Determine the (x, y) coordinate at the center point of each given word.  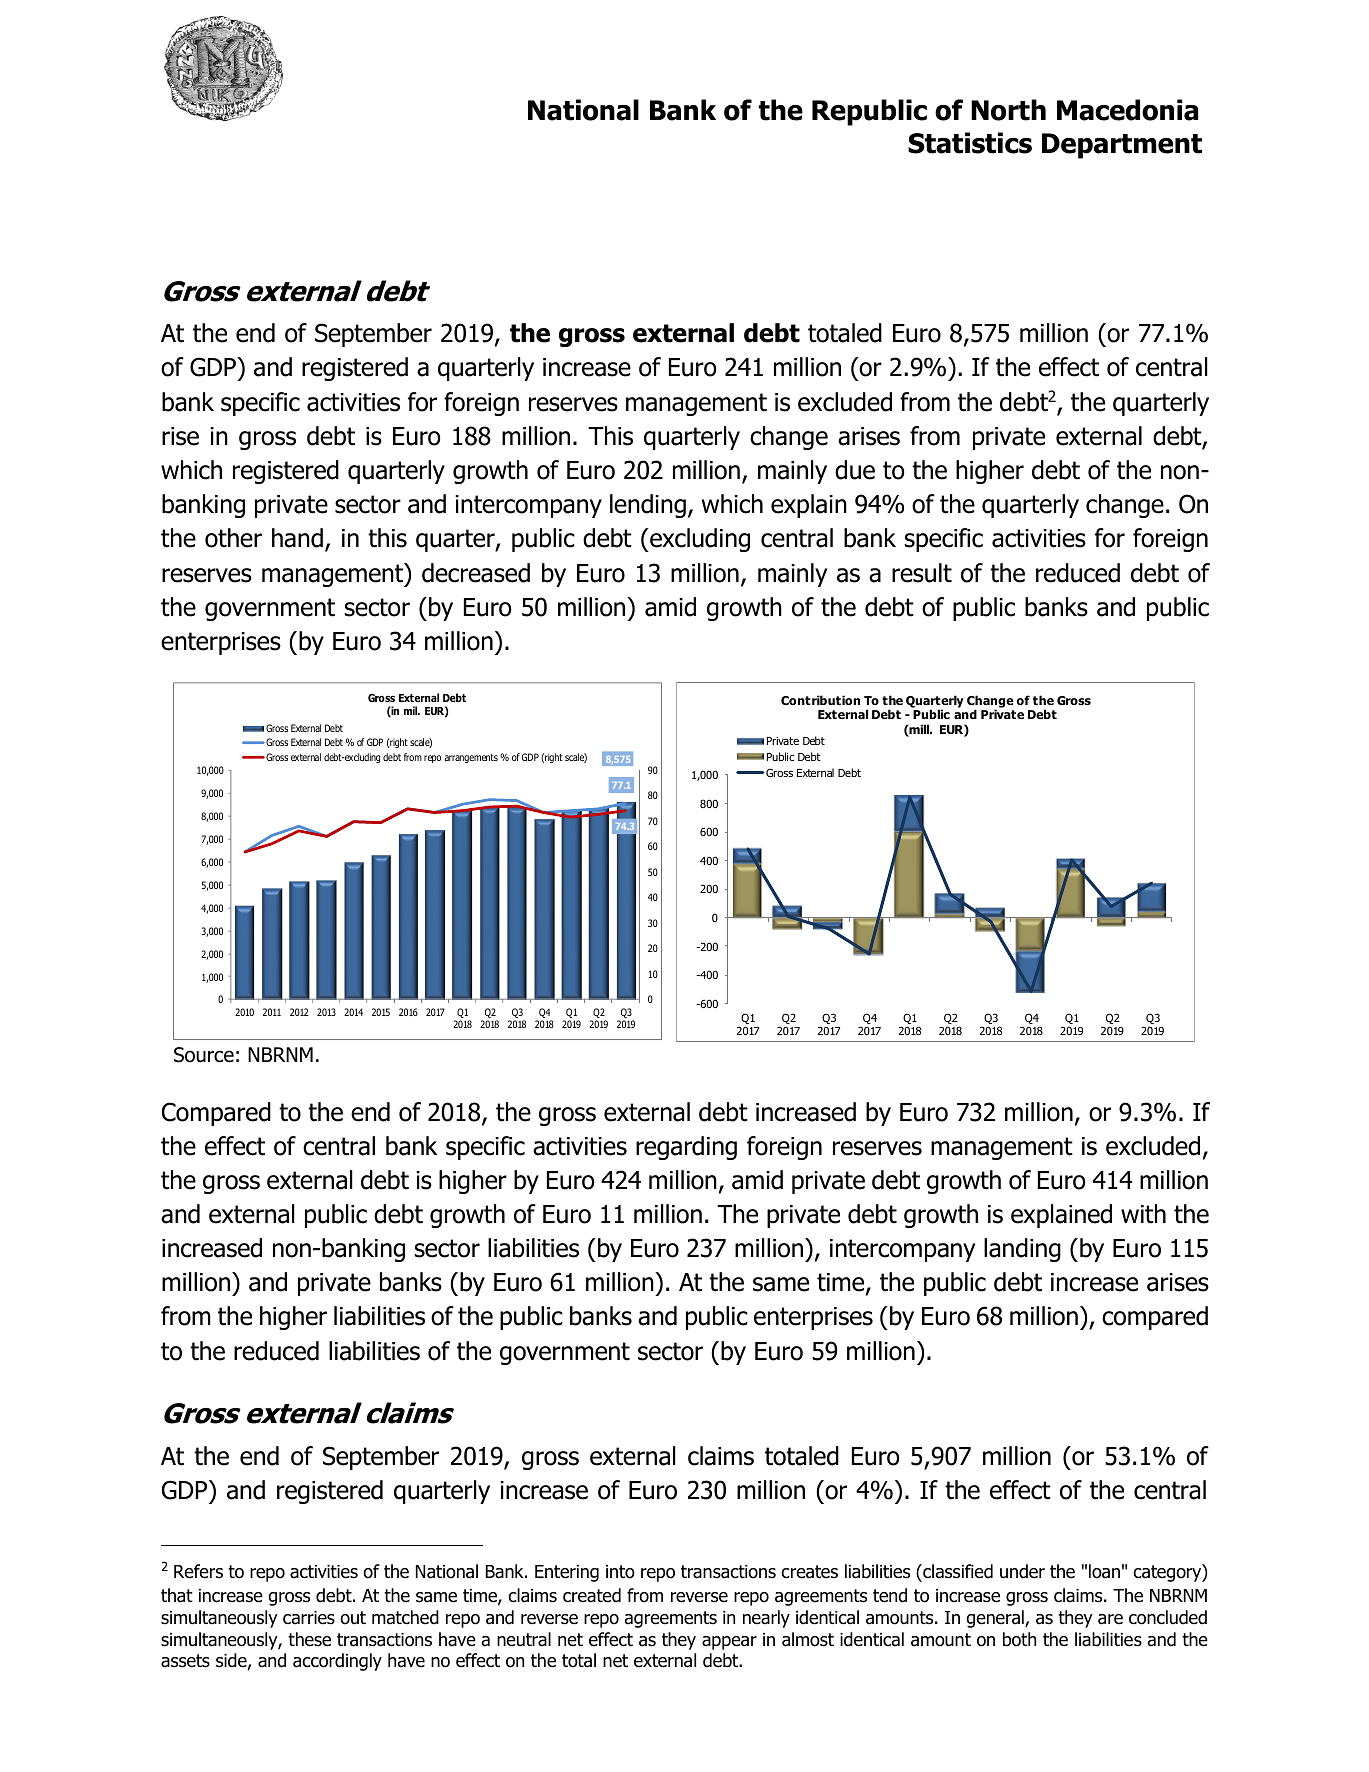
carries (309, 1618)
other (233, 538)
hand (297, 538)
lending (648, 506)
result (922, 573)
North (1008, 110)
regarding (686, 1148)
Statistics (970, 143)
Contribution (820, 700)
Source (204, 1055)
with (1143, 1214)
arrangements (471, 758)
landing (1022, 1250)
